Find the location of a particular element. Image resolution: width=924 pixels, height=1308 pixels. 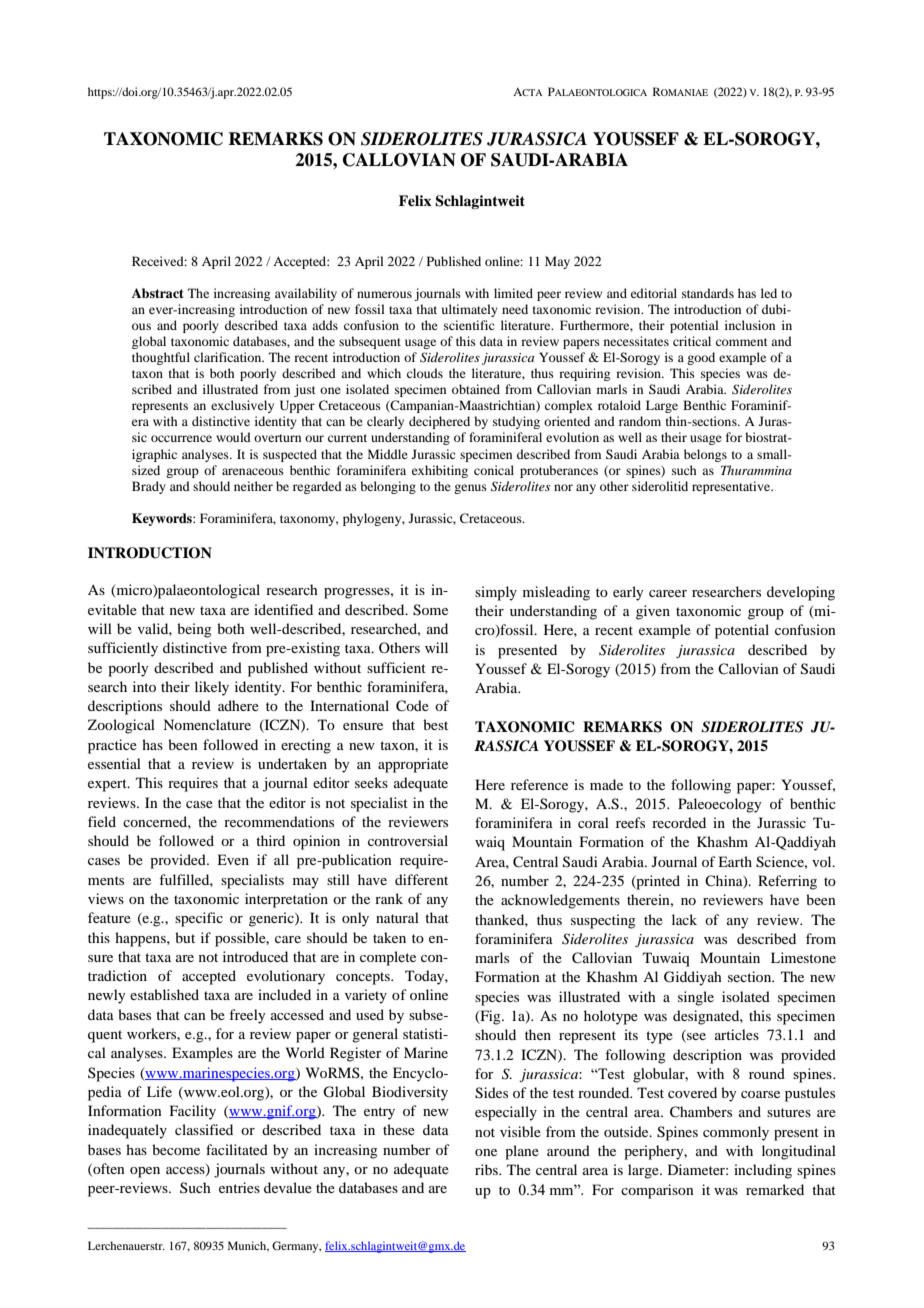

scientific is located at coordinates (469, 325).
